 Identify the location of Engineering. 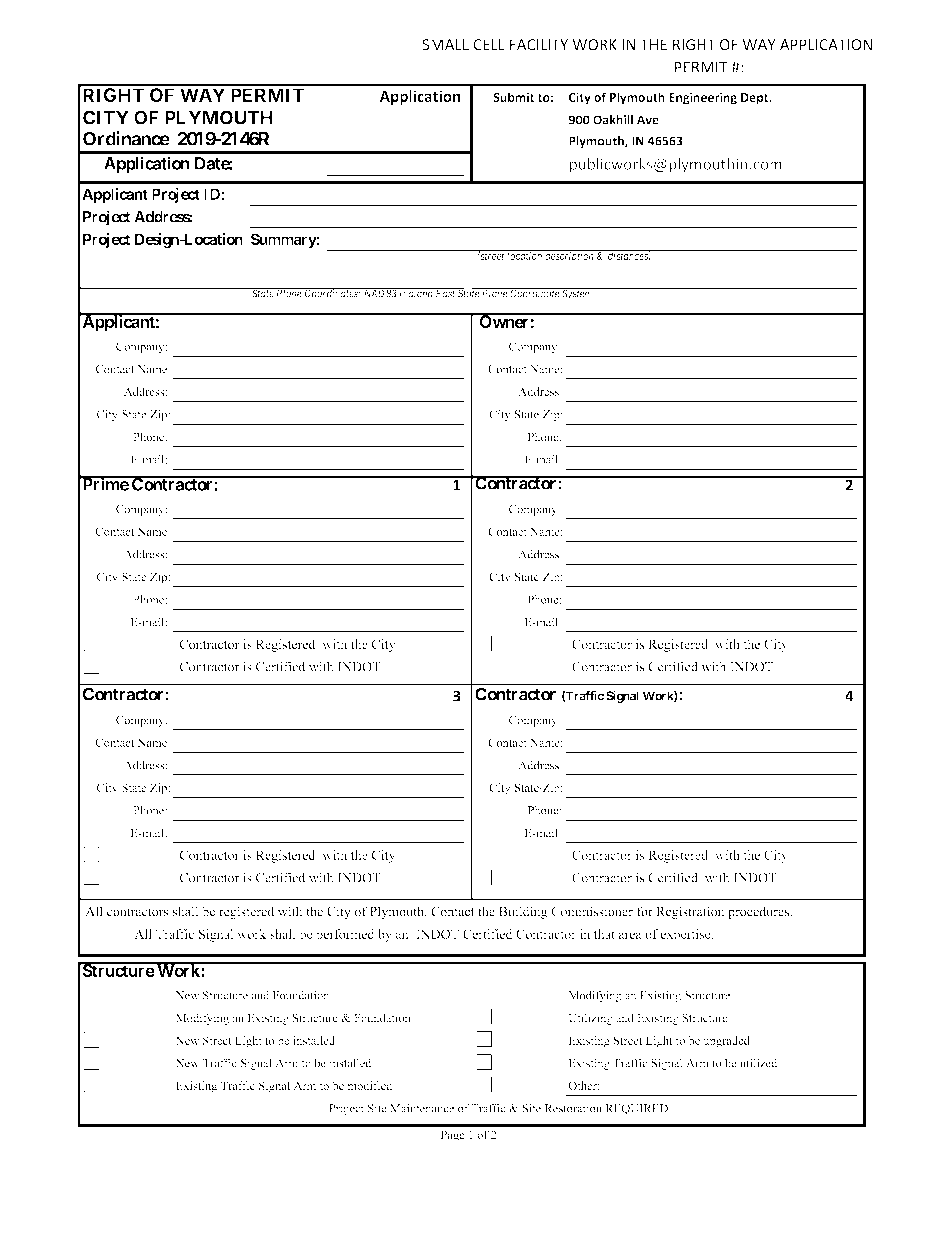
(703, 98).
